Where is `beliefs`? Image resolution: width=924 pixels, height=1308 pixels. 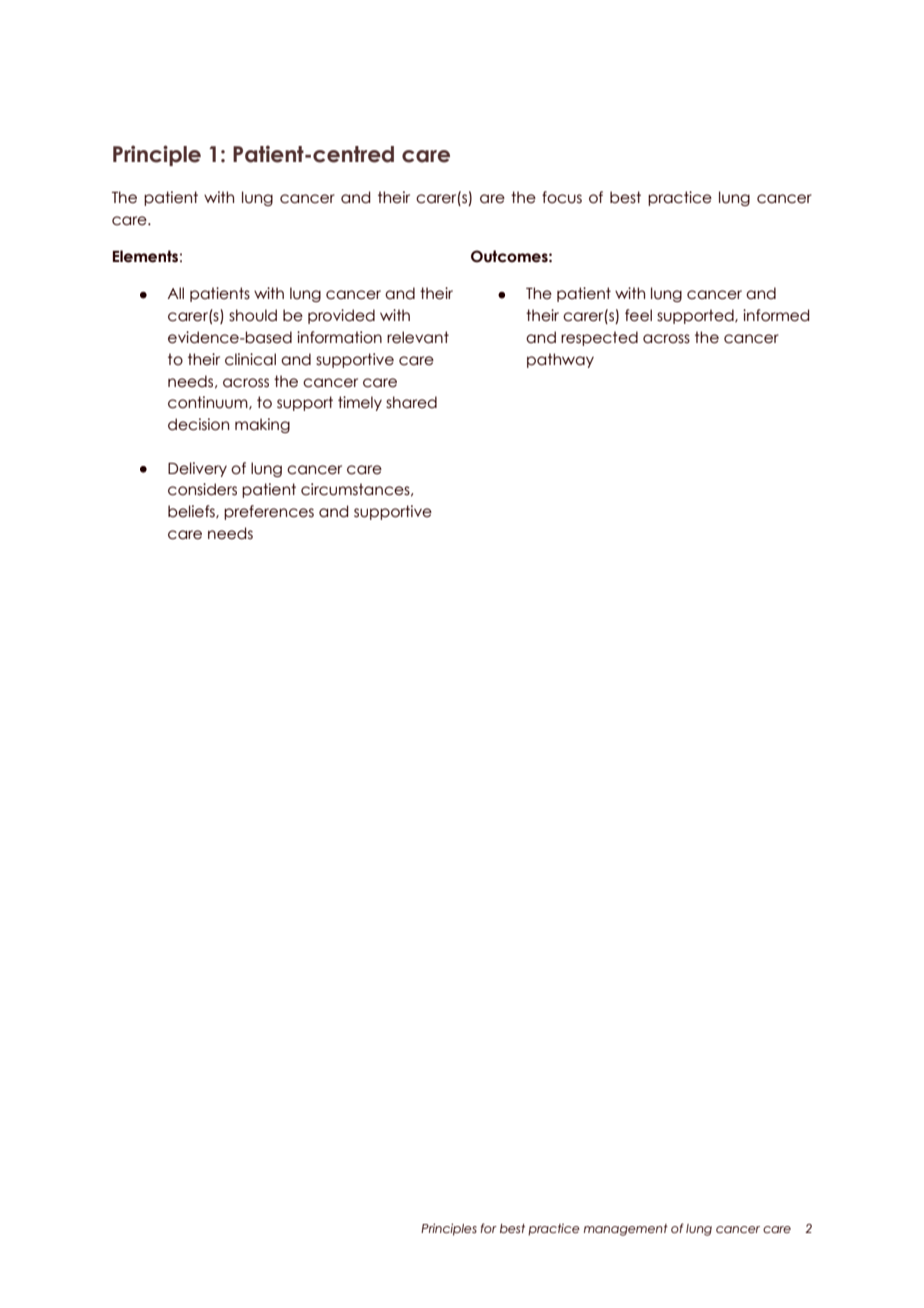
beliefs is located at coordinates (192, 512).
